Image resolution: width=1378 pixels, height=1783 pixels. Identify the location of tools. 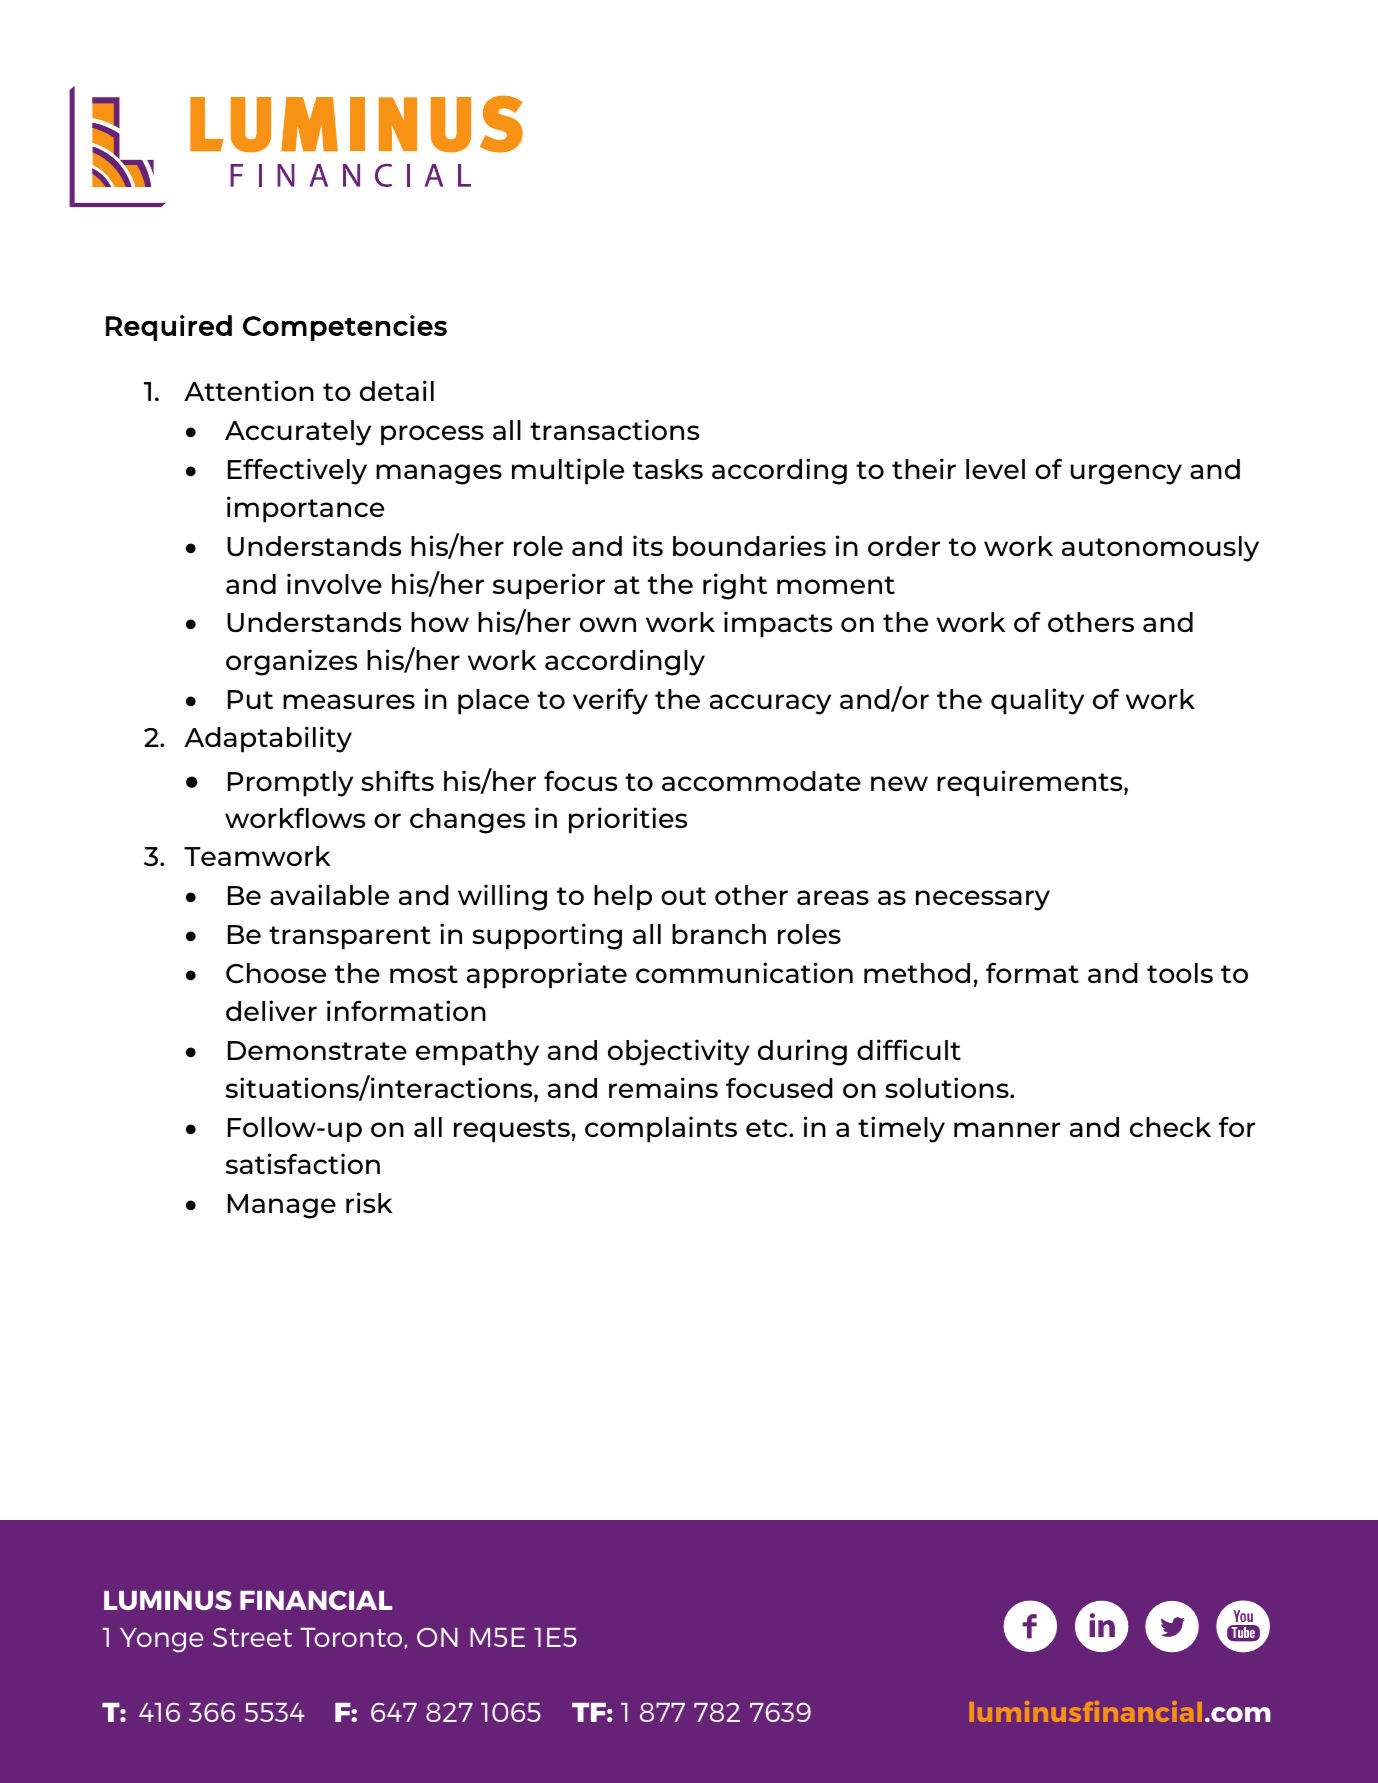
(1180, 973).
